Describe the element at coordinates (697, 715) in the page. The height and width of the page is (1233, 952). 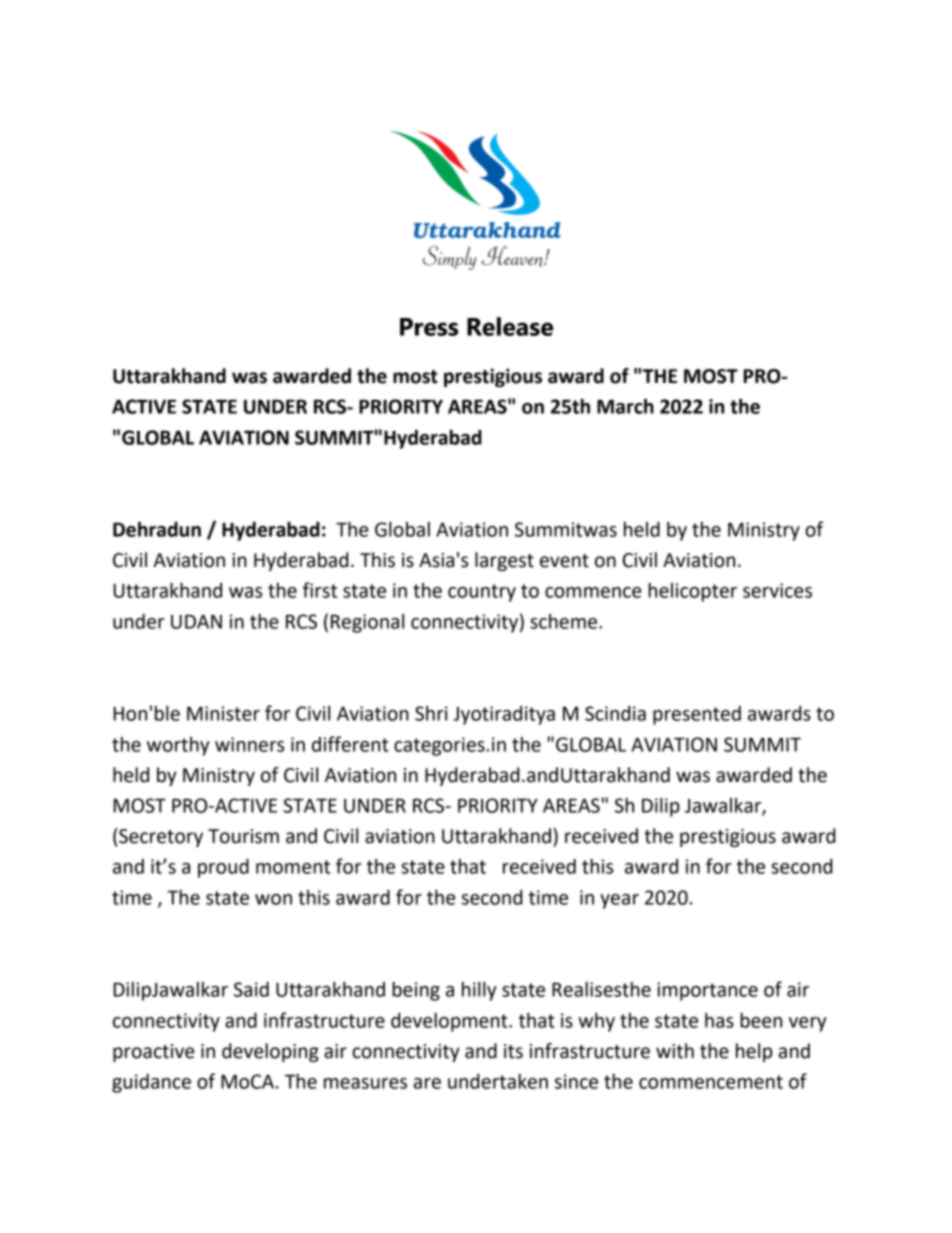
I see `presented` at that location.
